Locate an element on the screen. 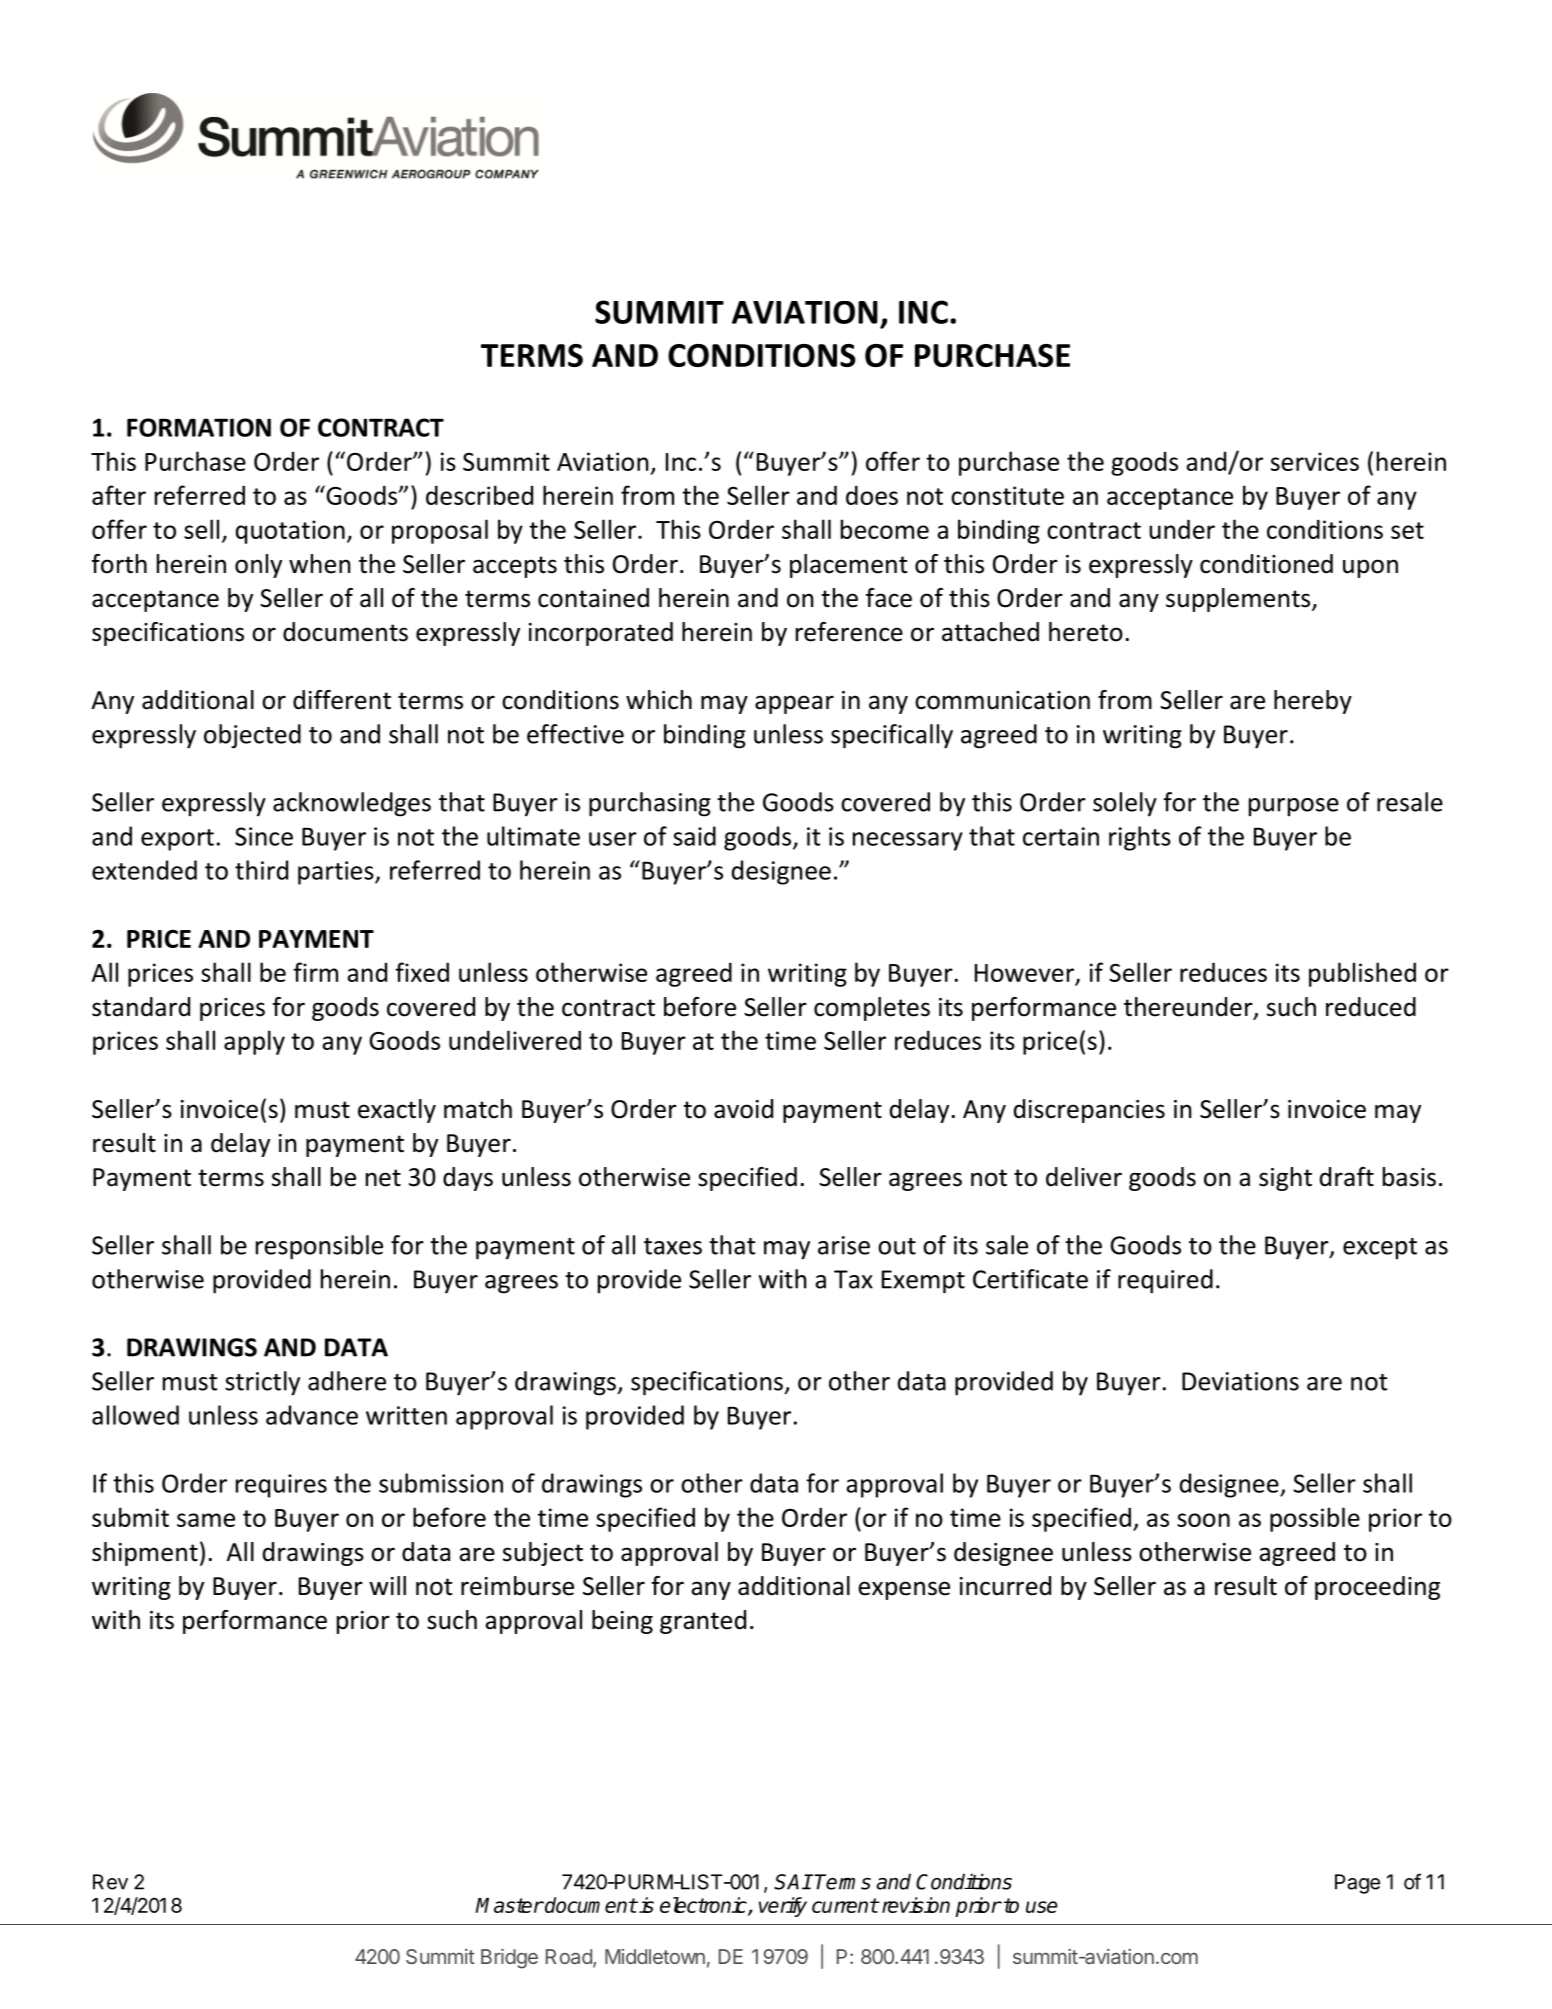 This screenshot has width=1552, height=2009. sight is located at coordinates (1285, 1179).
